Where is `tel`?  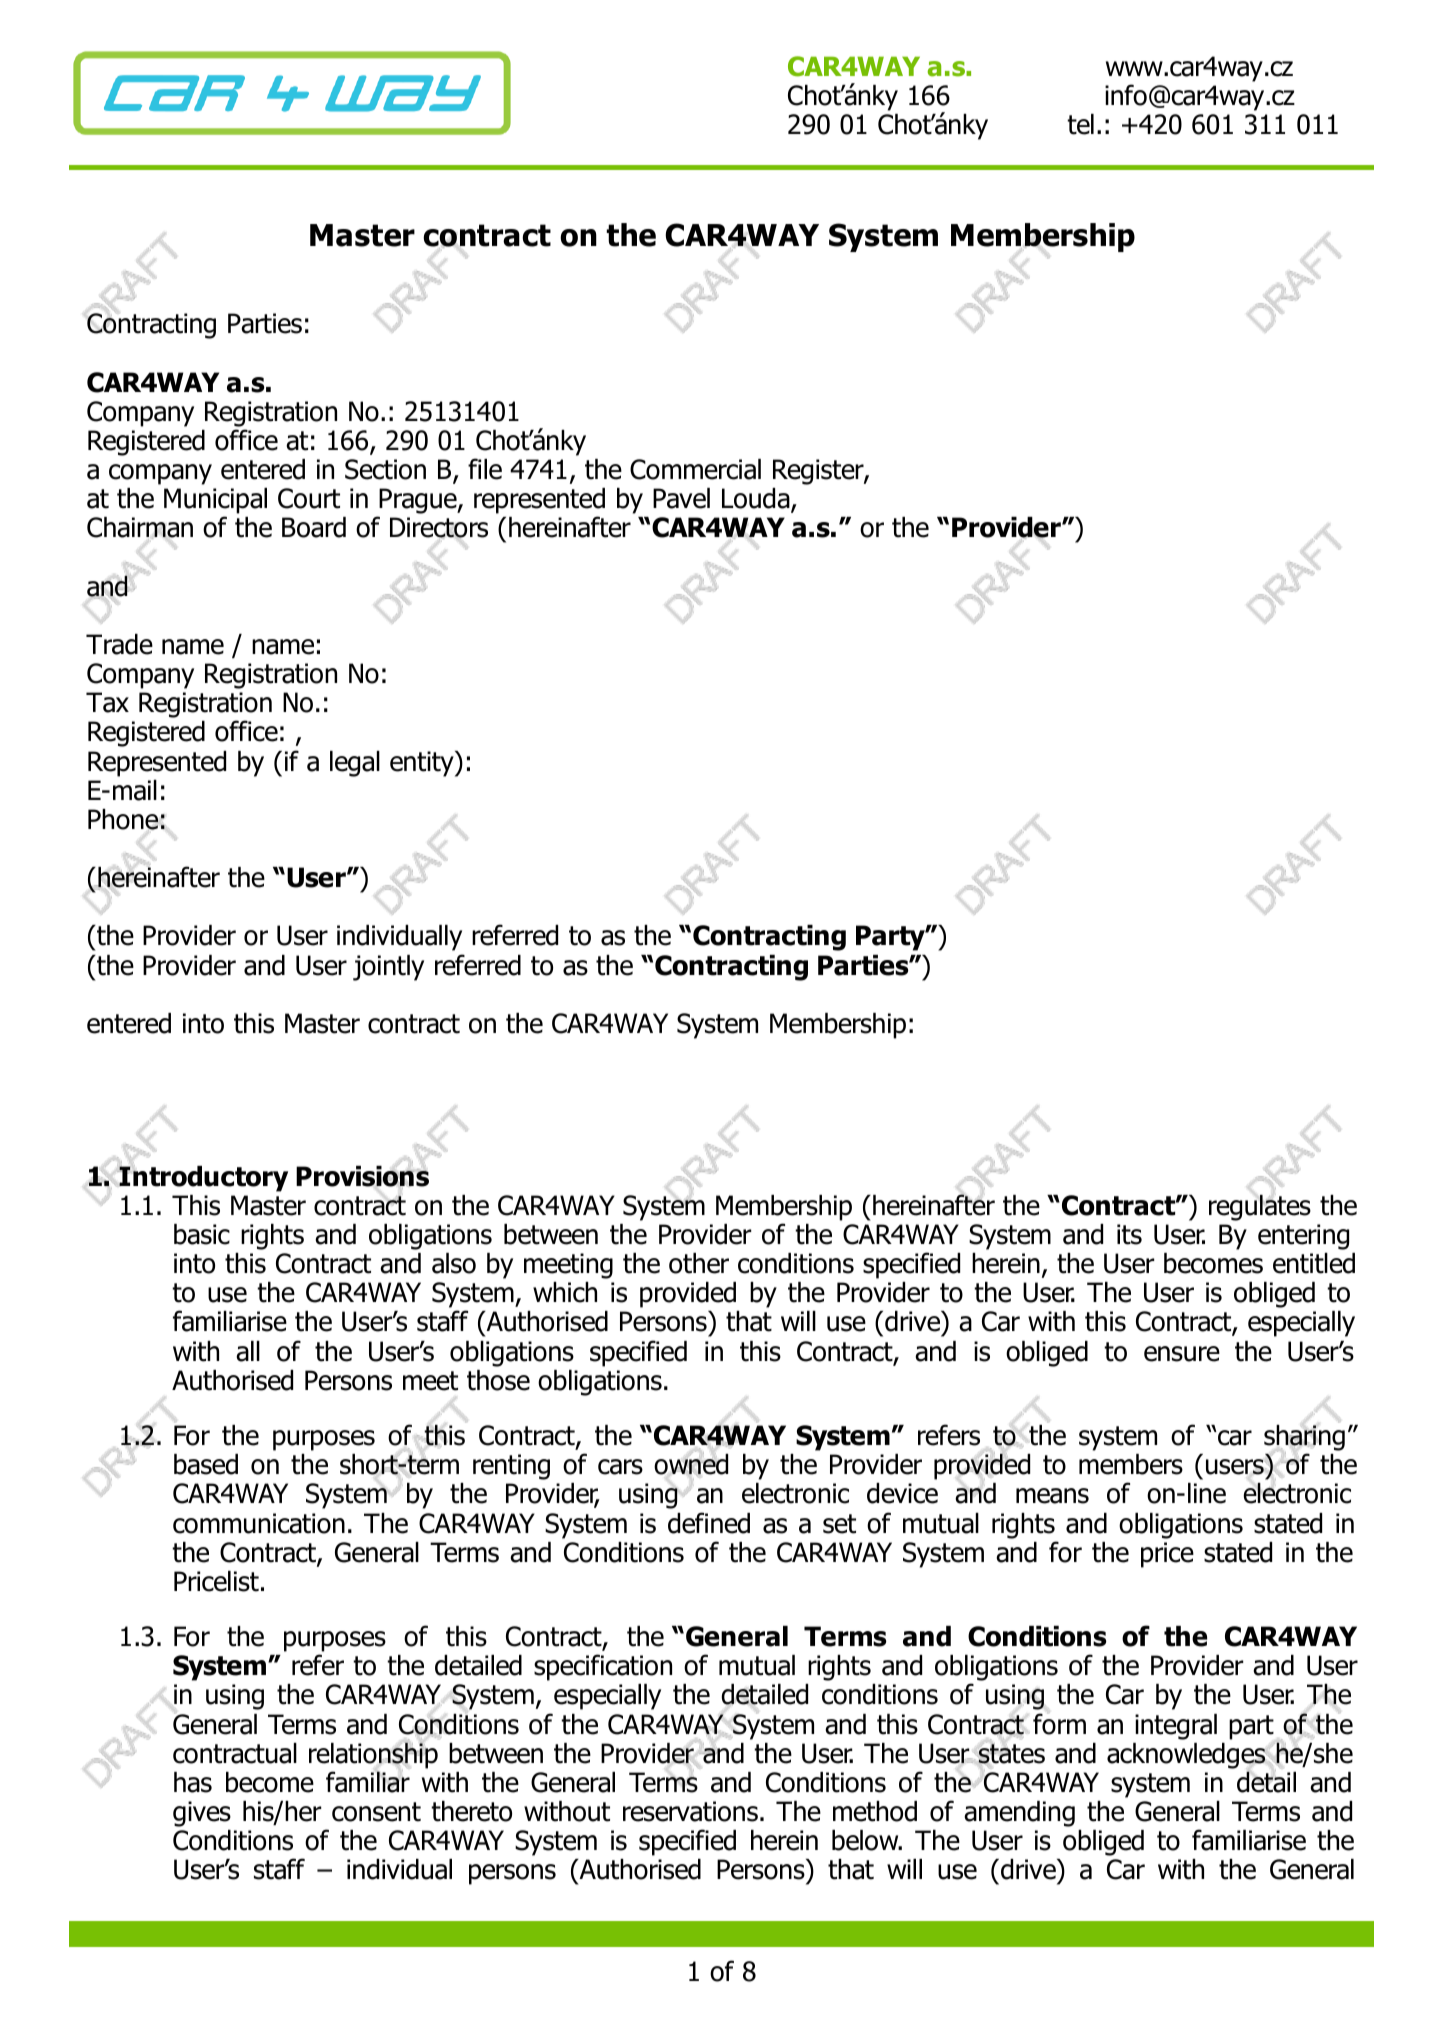 tel is located at coordinates (1080, 124).
